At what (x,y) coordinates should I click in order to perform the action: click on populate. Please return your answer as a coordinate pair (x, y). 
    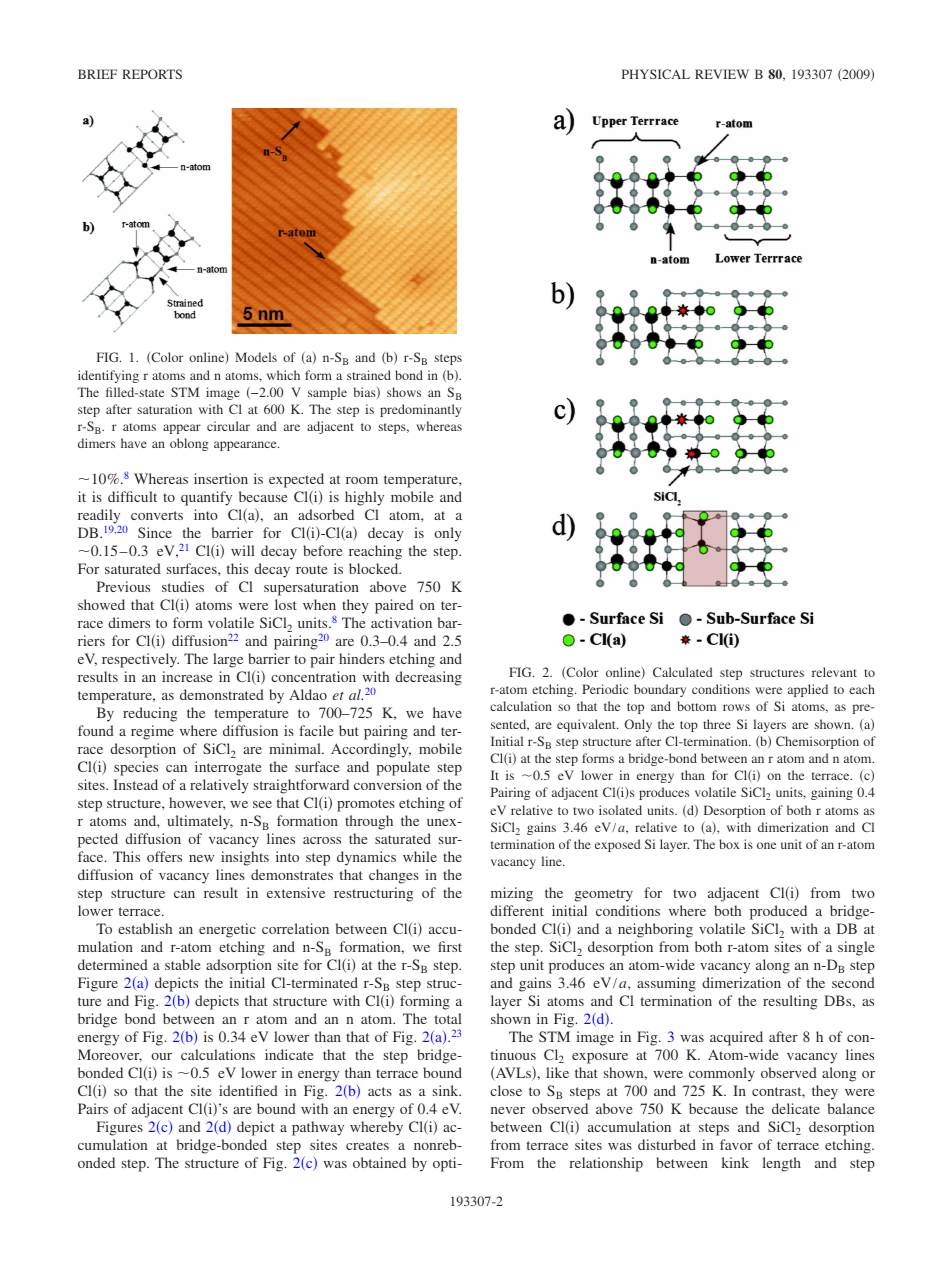
    Looking at the image, I should click on (403, 768).
